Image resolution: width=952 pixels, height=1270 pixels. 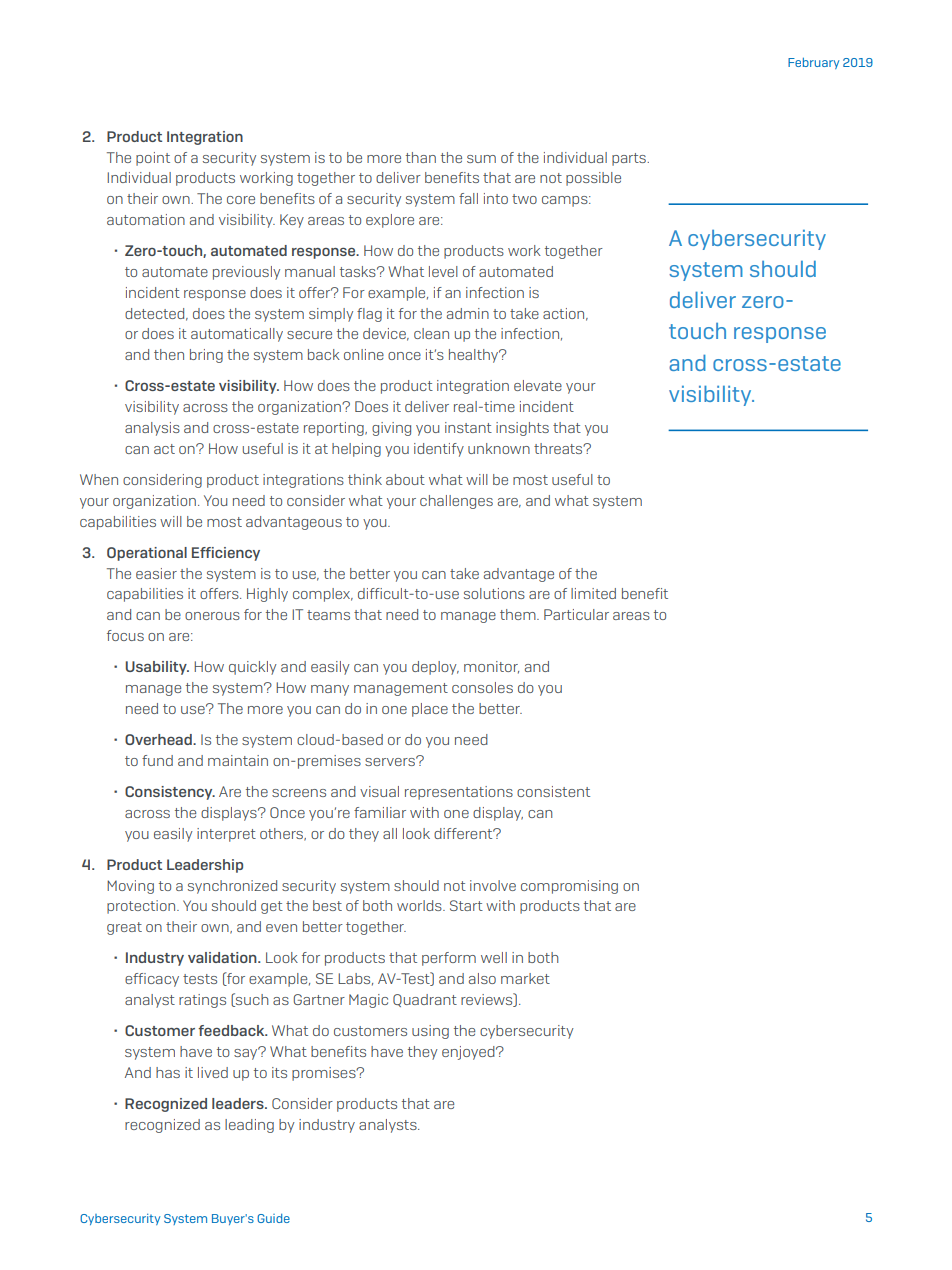 I want to click on sum, so click(x=481, y=159).
